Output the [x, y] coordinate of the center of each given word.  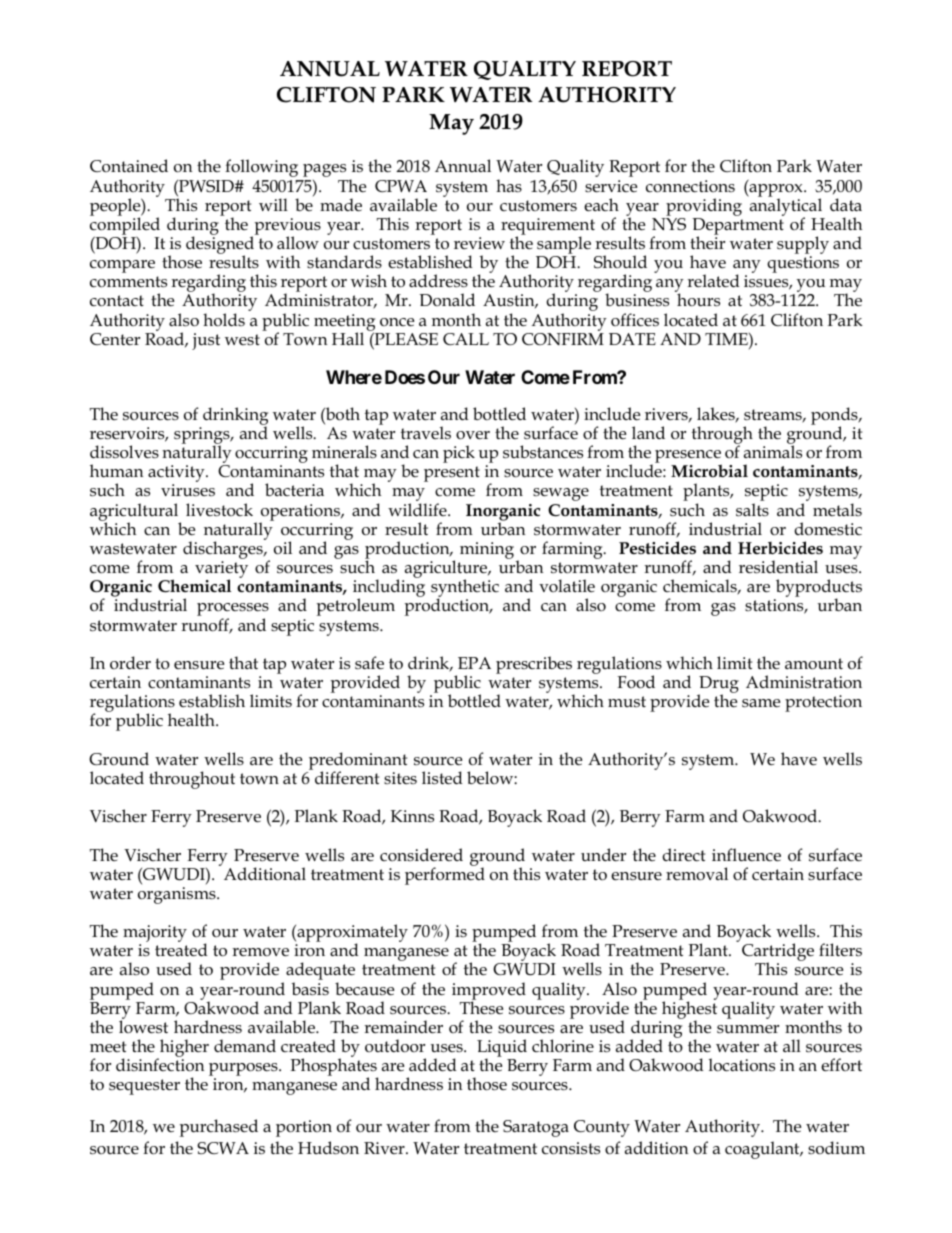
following [261, 168]
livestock [219, 510]
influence [746, 855]
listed [442, 778]
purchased [219, 1128]
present [452, 474]
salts [752, 510]
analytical [786, 207]
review [479, 243]
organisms [178, 895]
